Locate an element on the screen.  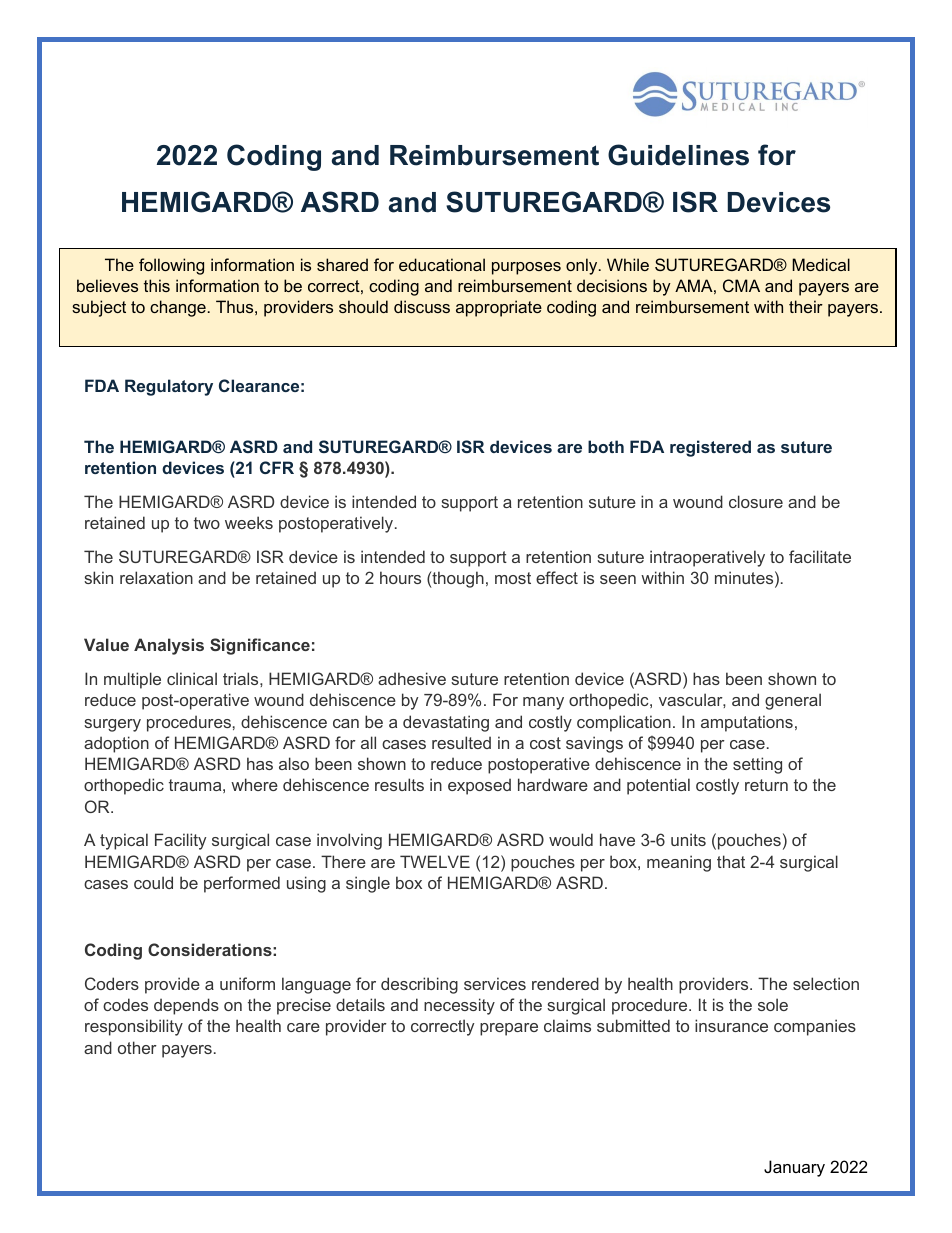
Facility is located at coordinates (180, 841).
